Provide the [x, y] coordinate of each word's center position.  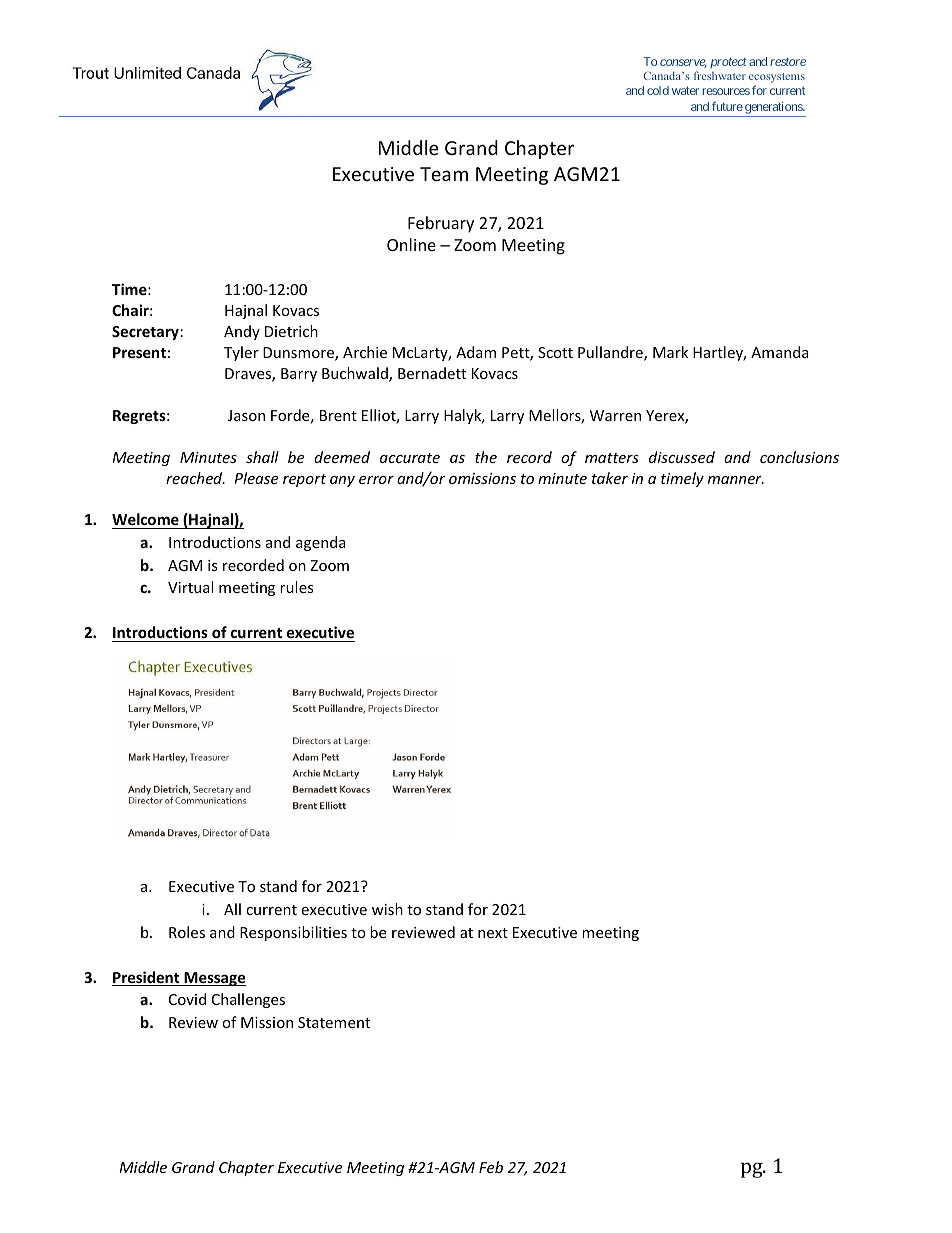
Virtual [190, 587]
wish [387, 909]
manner [736, 480]
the [486, 457]
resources [726, 91]
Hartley [719, 353]
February [441, 224]
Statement [334, 1022]
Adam [476, 352]
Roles [187, 932]
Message [214, 979]
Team [444, 174]
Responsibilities [293, 933]
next [493, 933]
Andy [242, 332]
